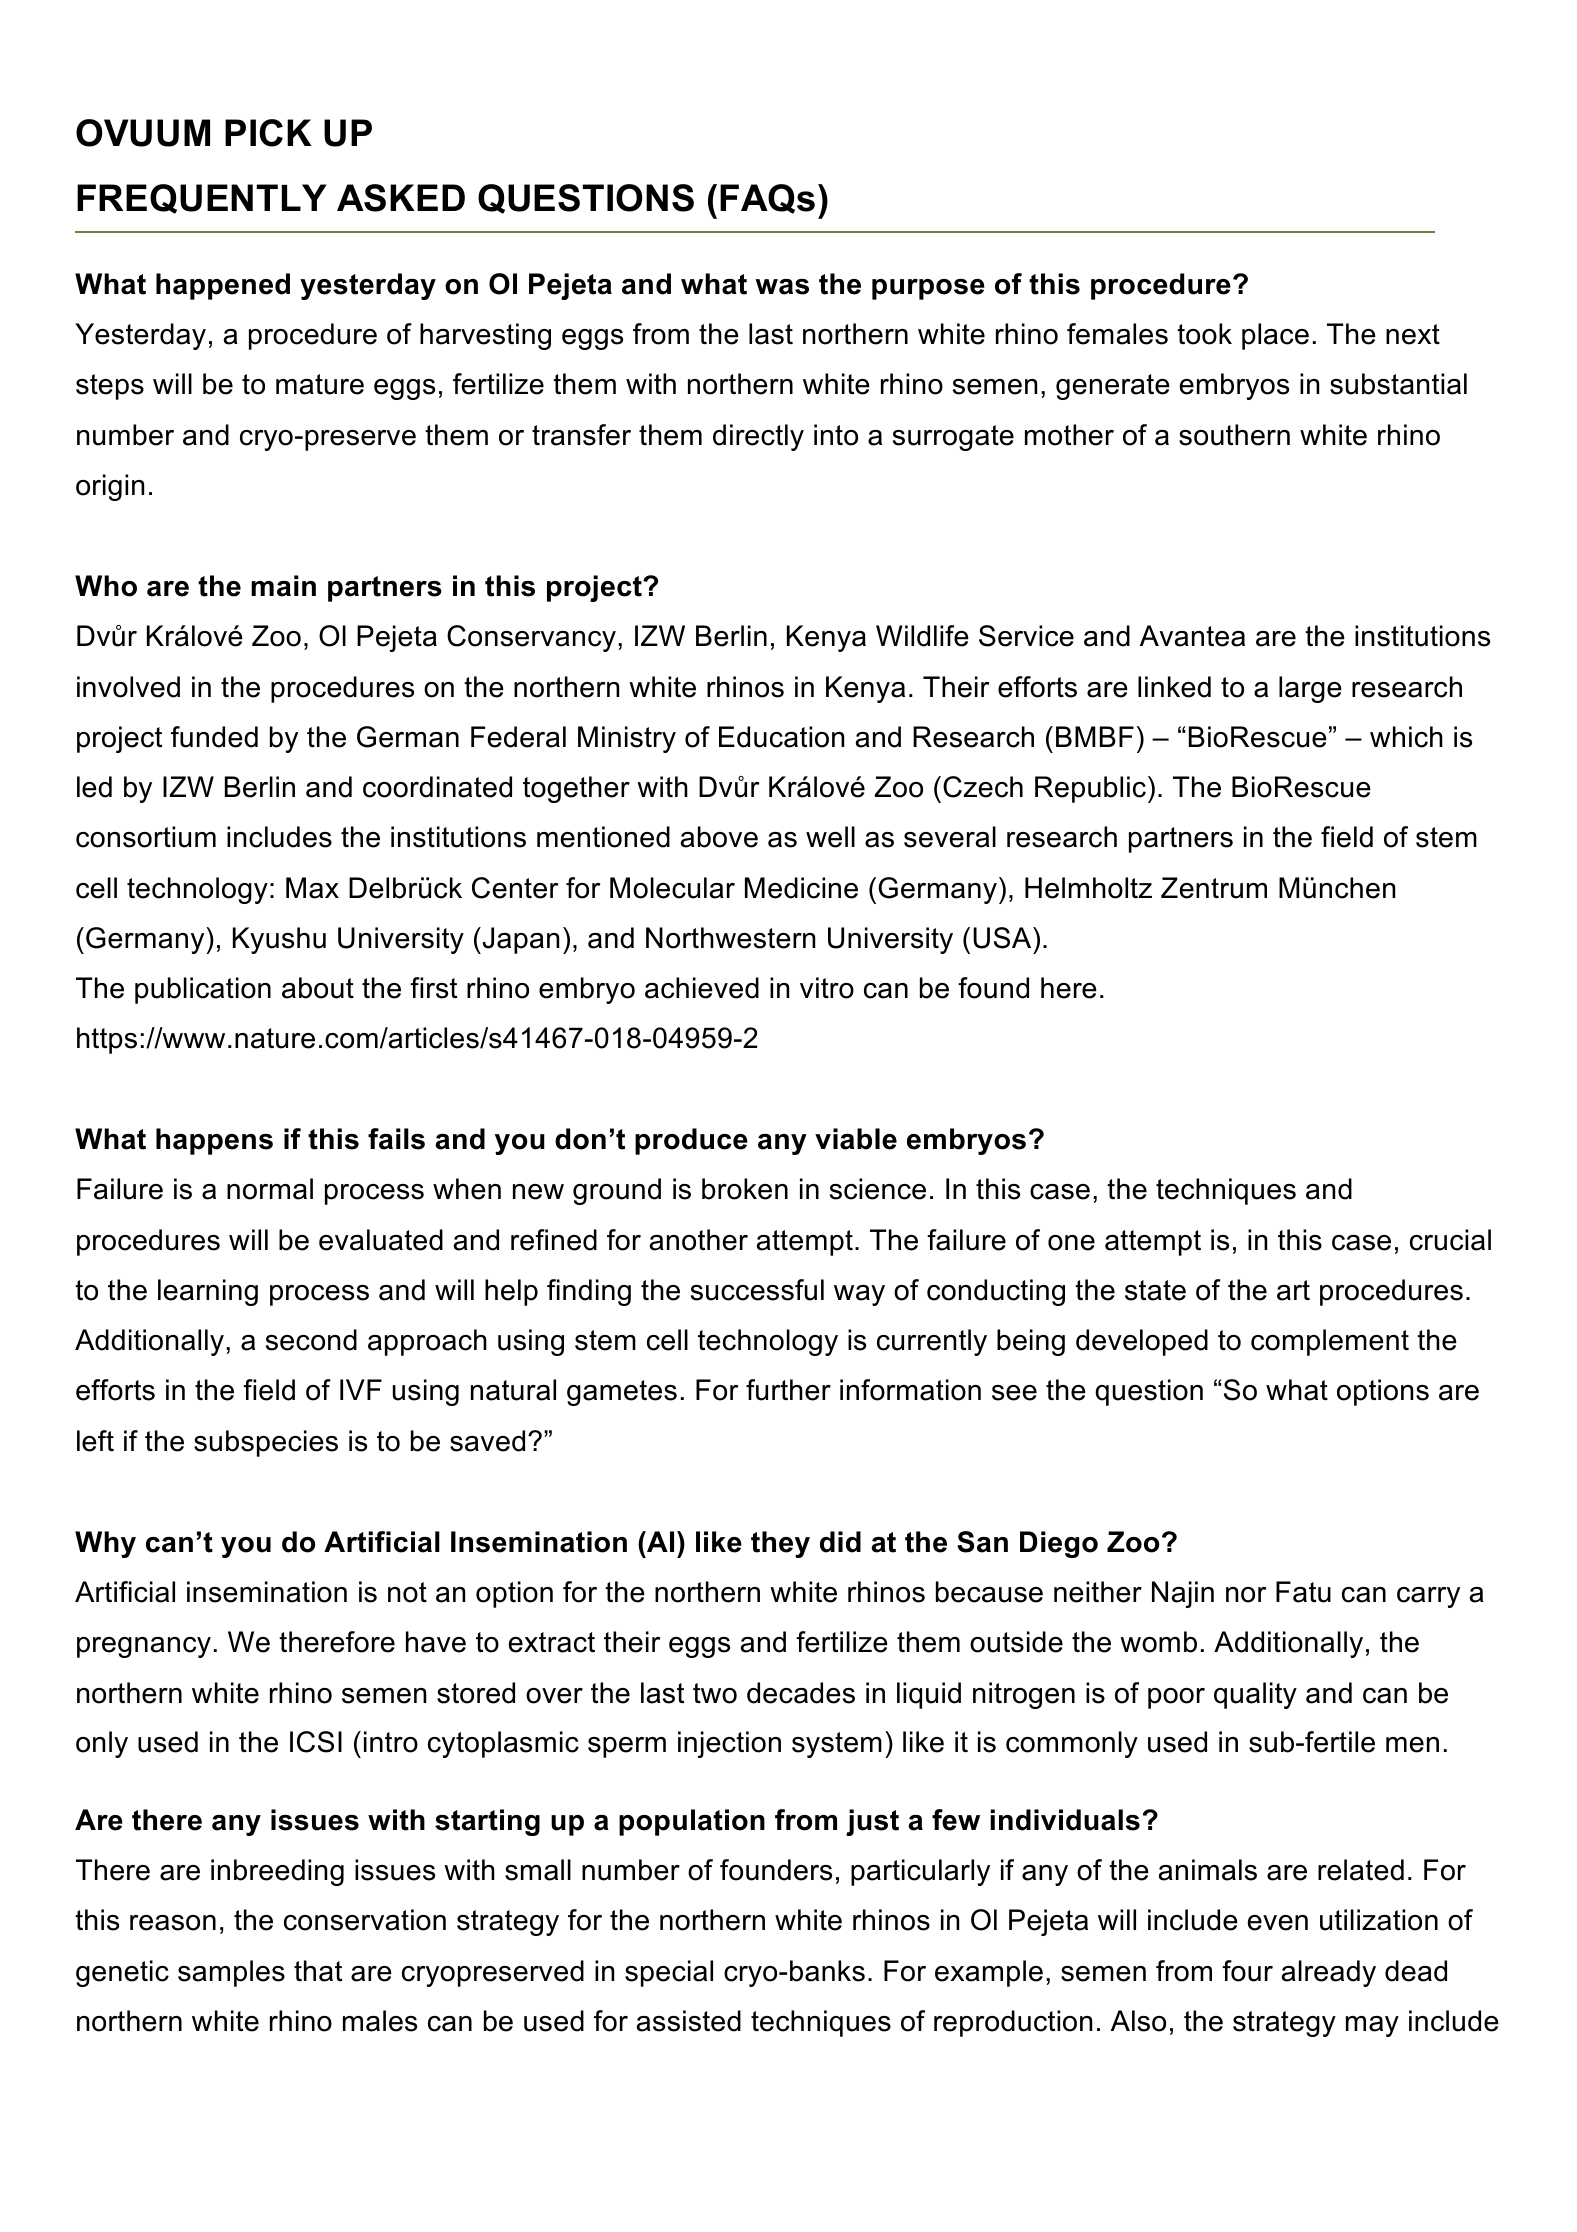 The image size is (1577, 2232). I want to click on complement, so click(1330, 1342).
